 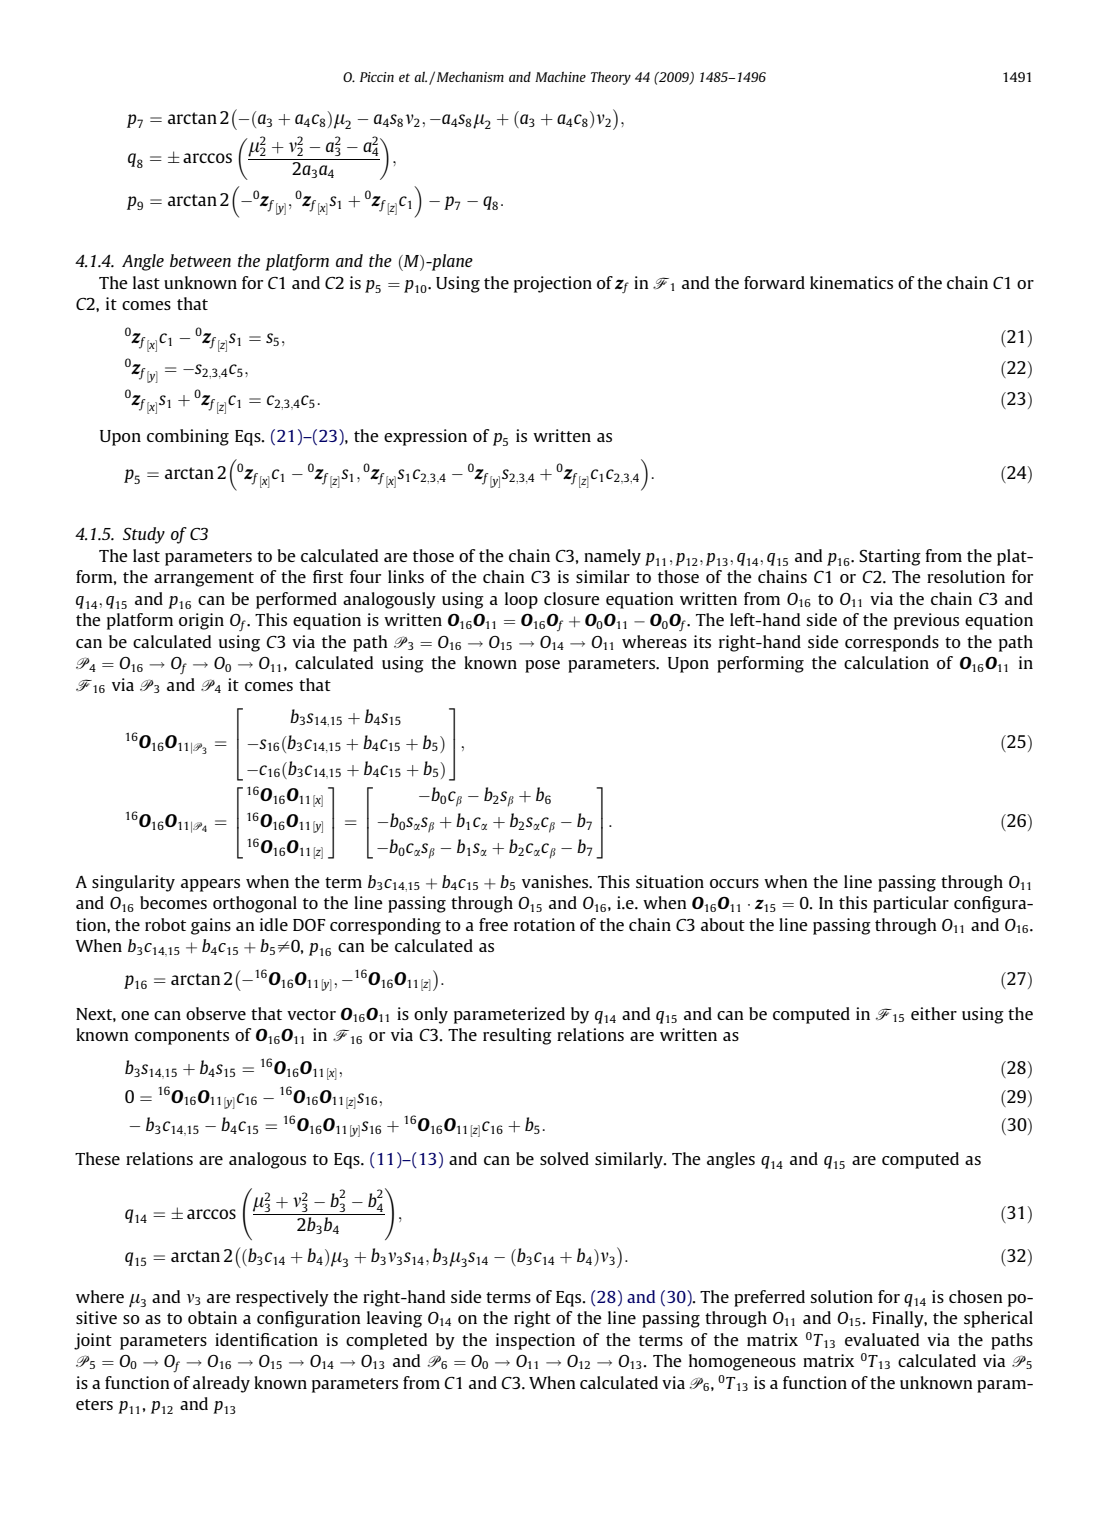 What do you see at coordinates (560, 76) in the page?
I see `Machine` at bounding box center [560, 76].
